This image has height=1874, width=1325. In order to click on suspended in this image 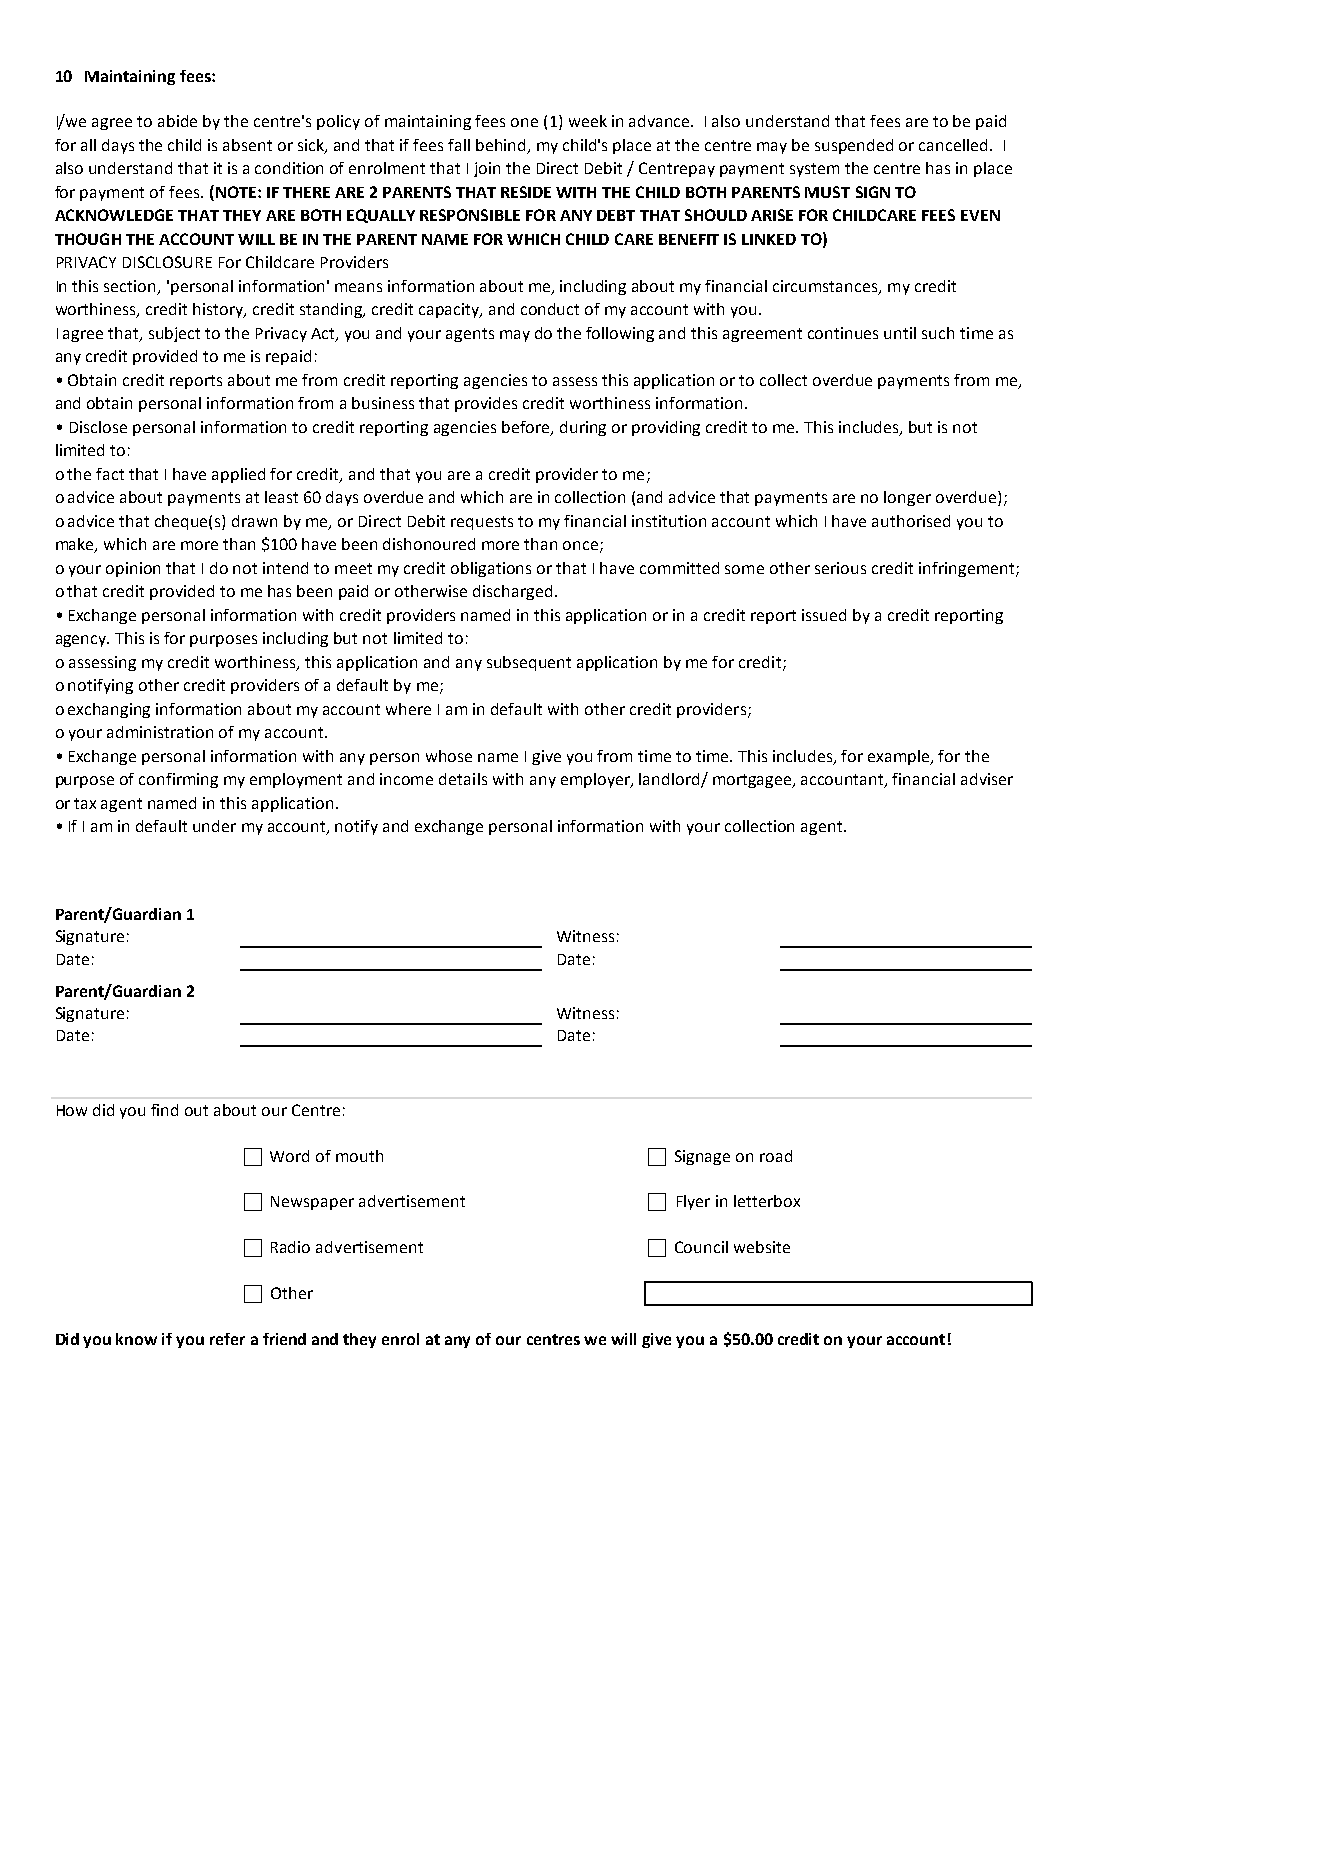, I will do `click(854, 146)`.
